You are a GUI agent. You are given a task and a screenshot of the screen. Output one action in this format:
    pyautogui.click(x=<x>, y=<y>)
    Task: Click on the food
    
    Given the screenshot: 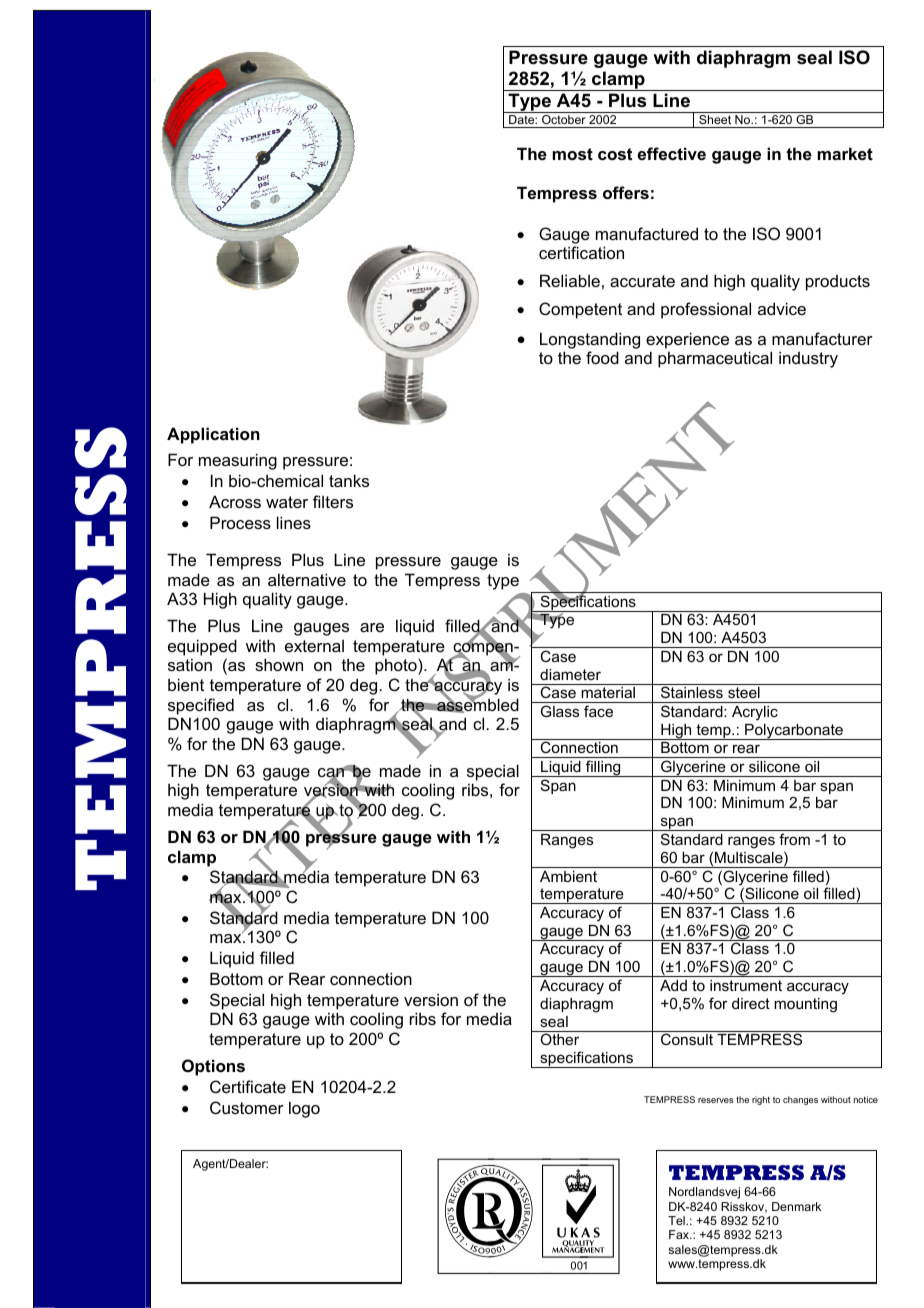 What is the action you would take?
    pyautogui.click(x=602, y=357)
